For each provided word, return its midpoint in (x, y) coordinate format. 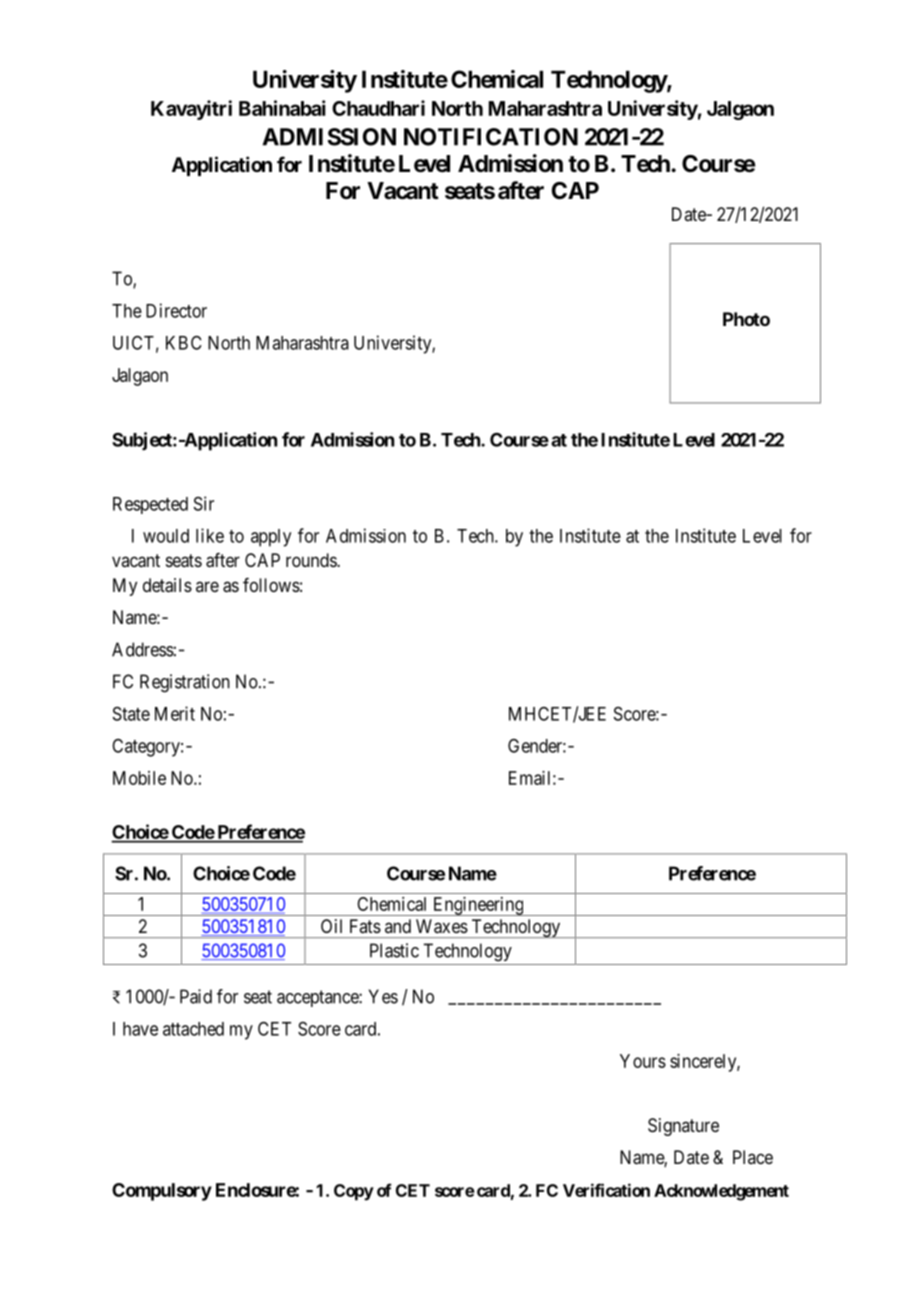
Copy (354, 1192)
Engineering (478, 906)
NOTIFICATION (491, 137)
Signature (683, 1127)
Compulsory (162, 1192)
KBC (184, 342)
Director (176, 310)
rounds (312, 560)
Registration (185, 683)
